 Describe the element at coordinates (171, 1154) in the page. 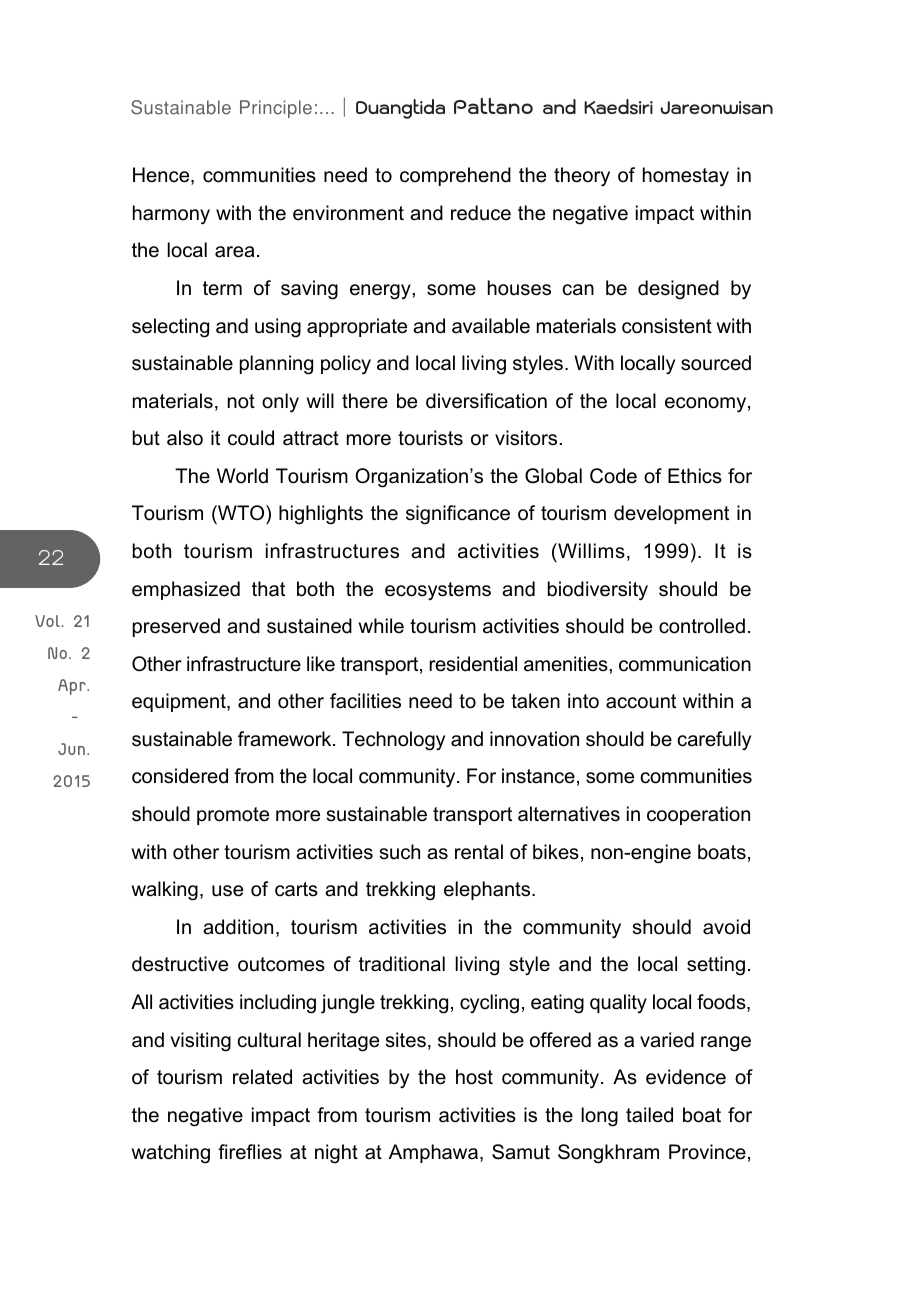

I see `watching` at that location.
